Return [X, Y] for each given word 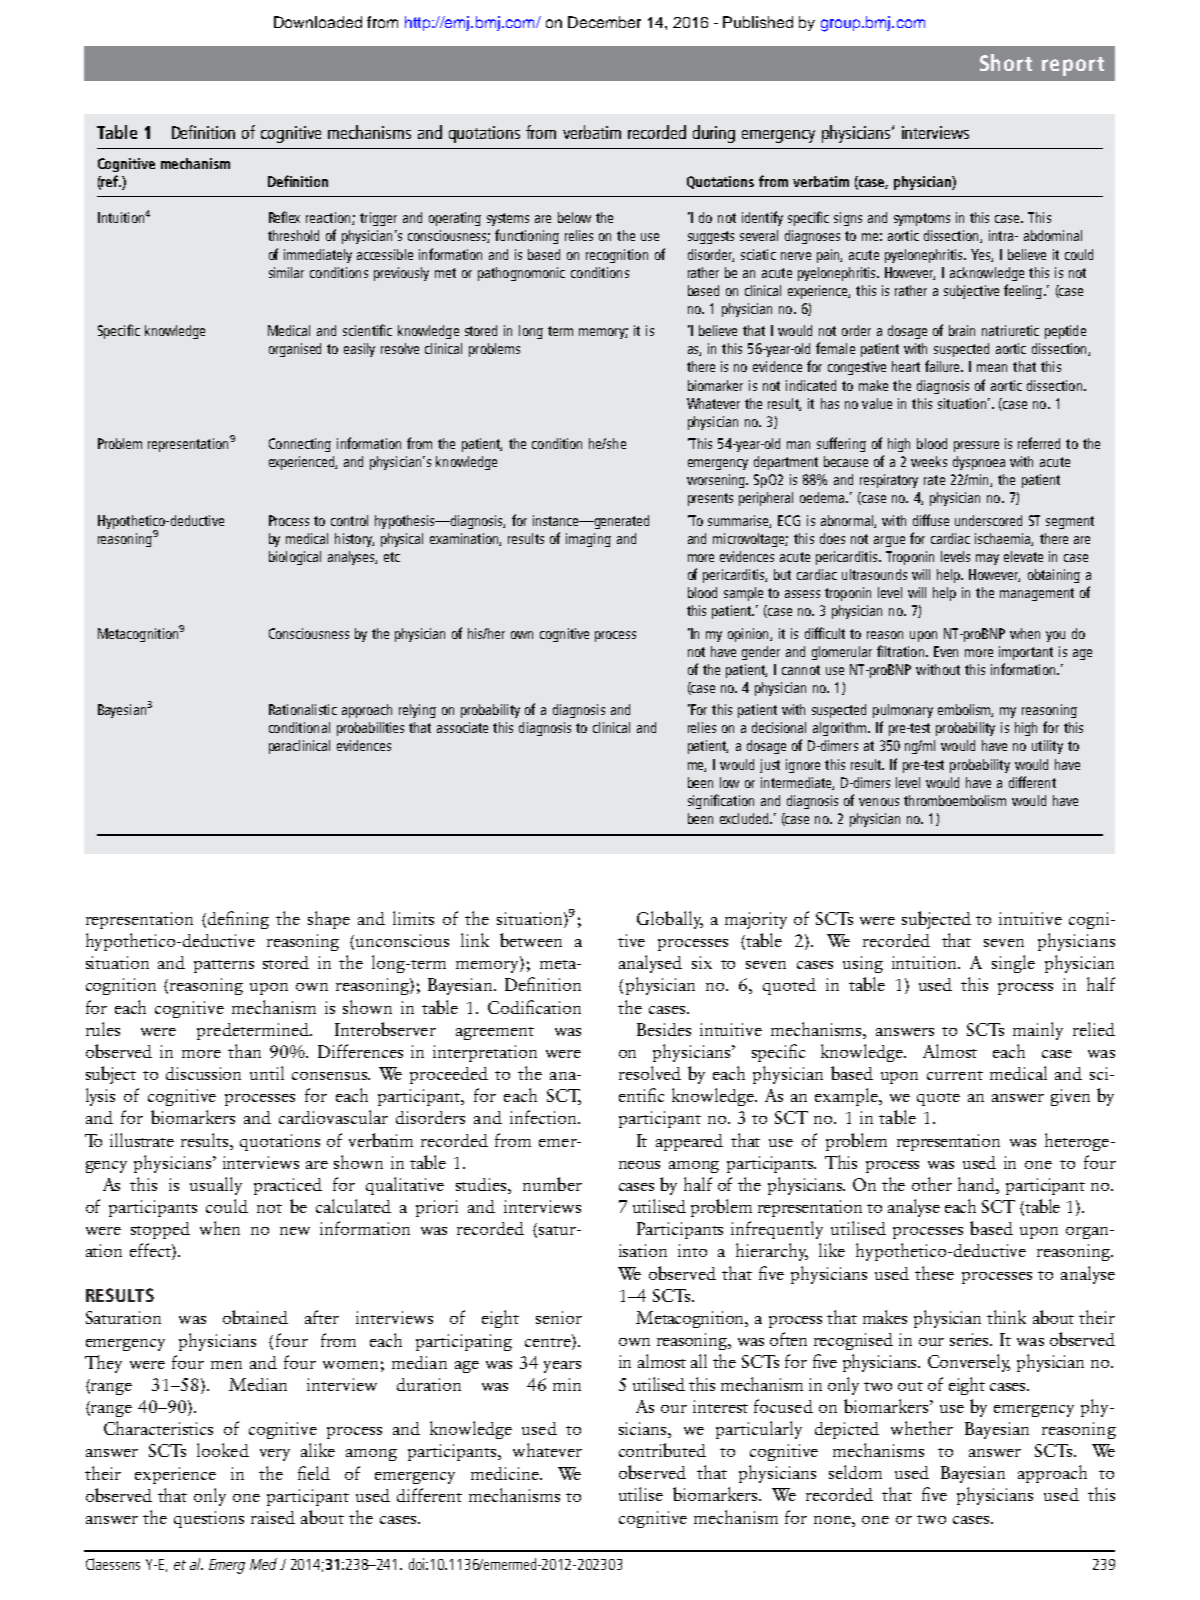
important [1026, 653]
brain [962, 330]
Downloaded [318, 22]
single [1013, 964]
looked [223, 1450]
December [604, 22]
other [932, 1184]
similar [286, 272]
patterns [224, 966]
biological [295, 558]
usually [216, 1186]
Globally [670, 920]
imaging [588, 540]
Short [1006, 62]
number [552, 1184]
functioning [527, 236]
